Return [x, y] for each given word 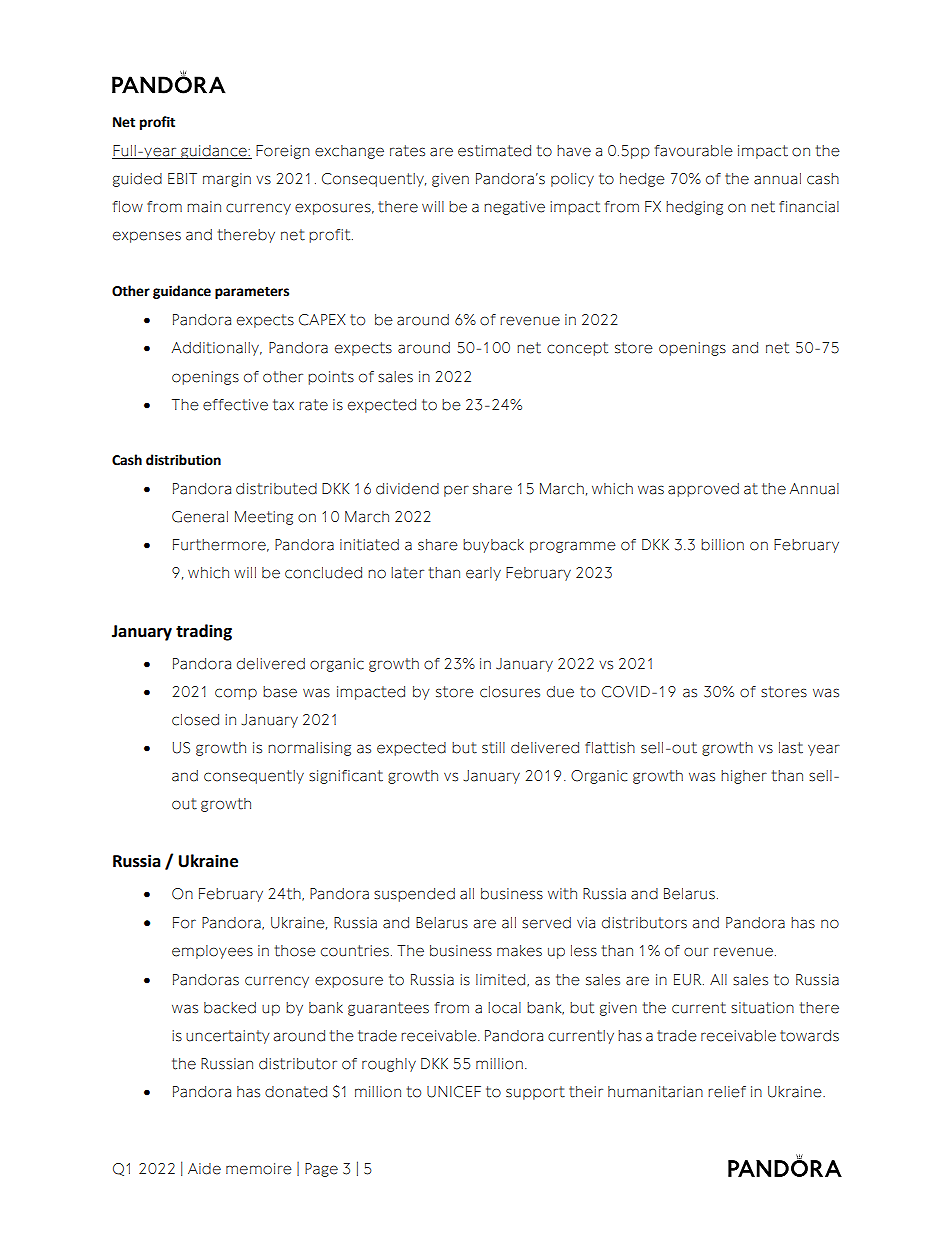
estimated [494, 151]
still [493, 748]
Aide [204, 1169]
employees [212, 952]
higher [744, 777]
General [200, 517]
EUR [689, 980]
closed [195, 720]
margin [227, 180]
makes [519, 951]
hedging [694, 208]
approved [703, 490]
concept [577, 349]
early [483, 574]
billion [722, 545]
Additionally [217, 349]
